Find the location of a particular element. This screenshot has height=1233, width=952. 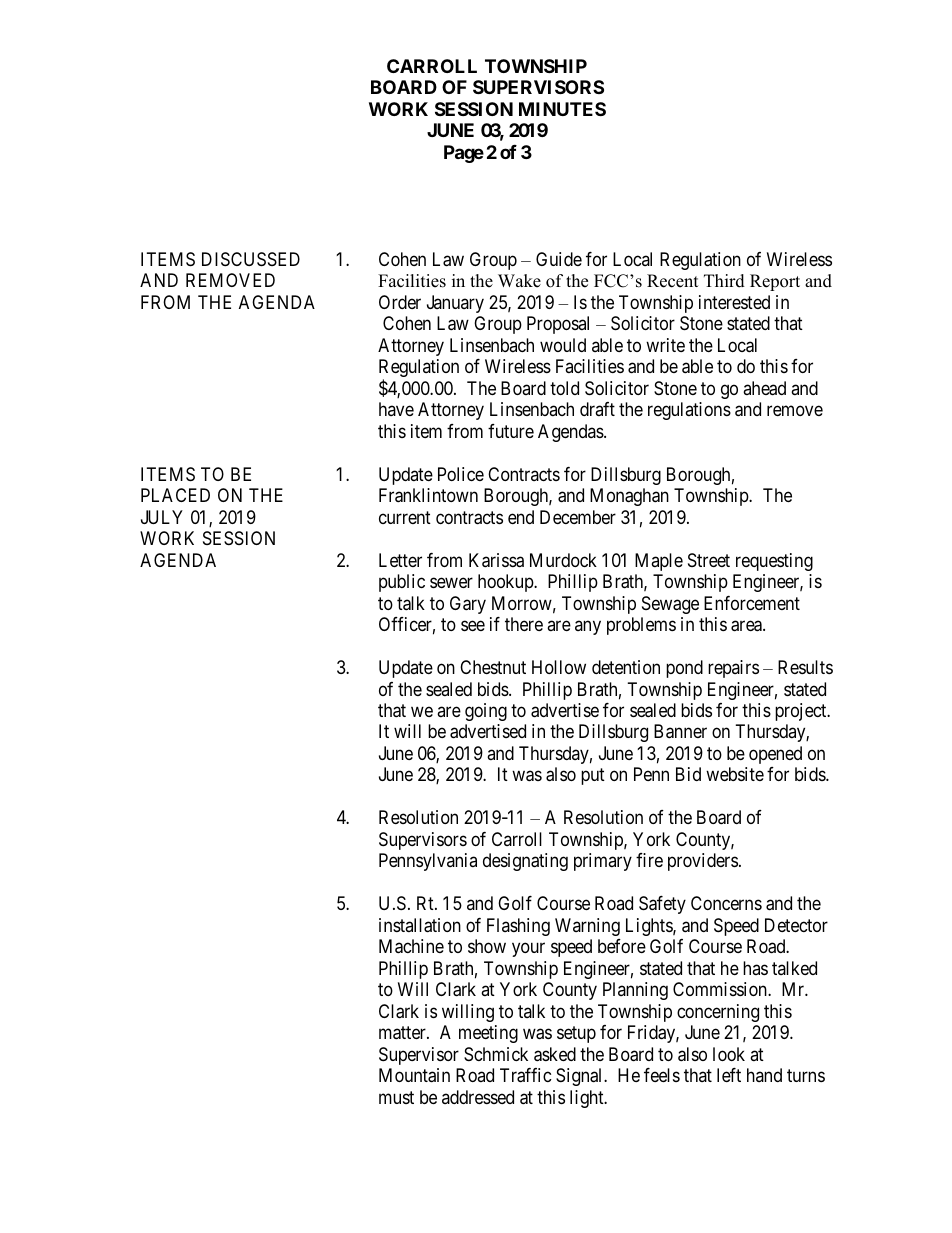

DISCUSSED is located at coordinates (251, 259).
